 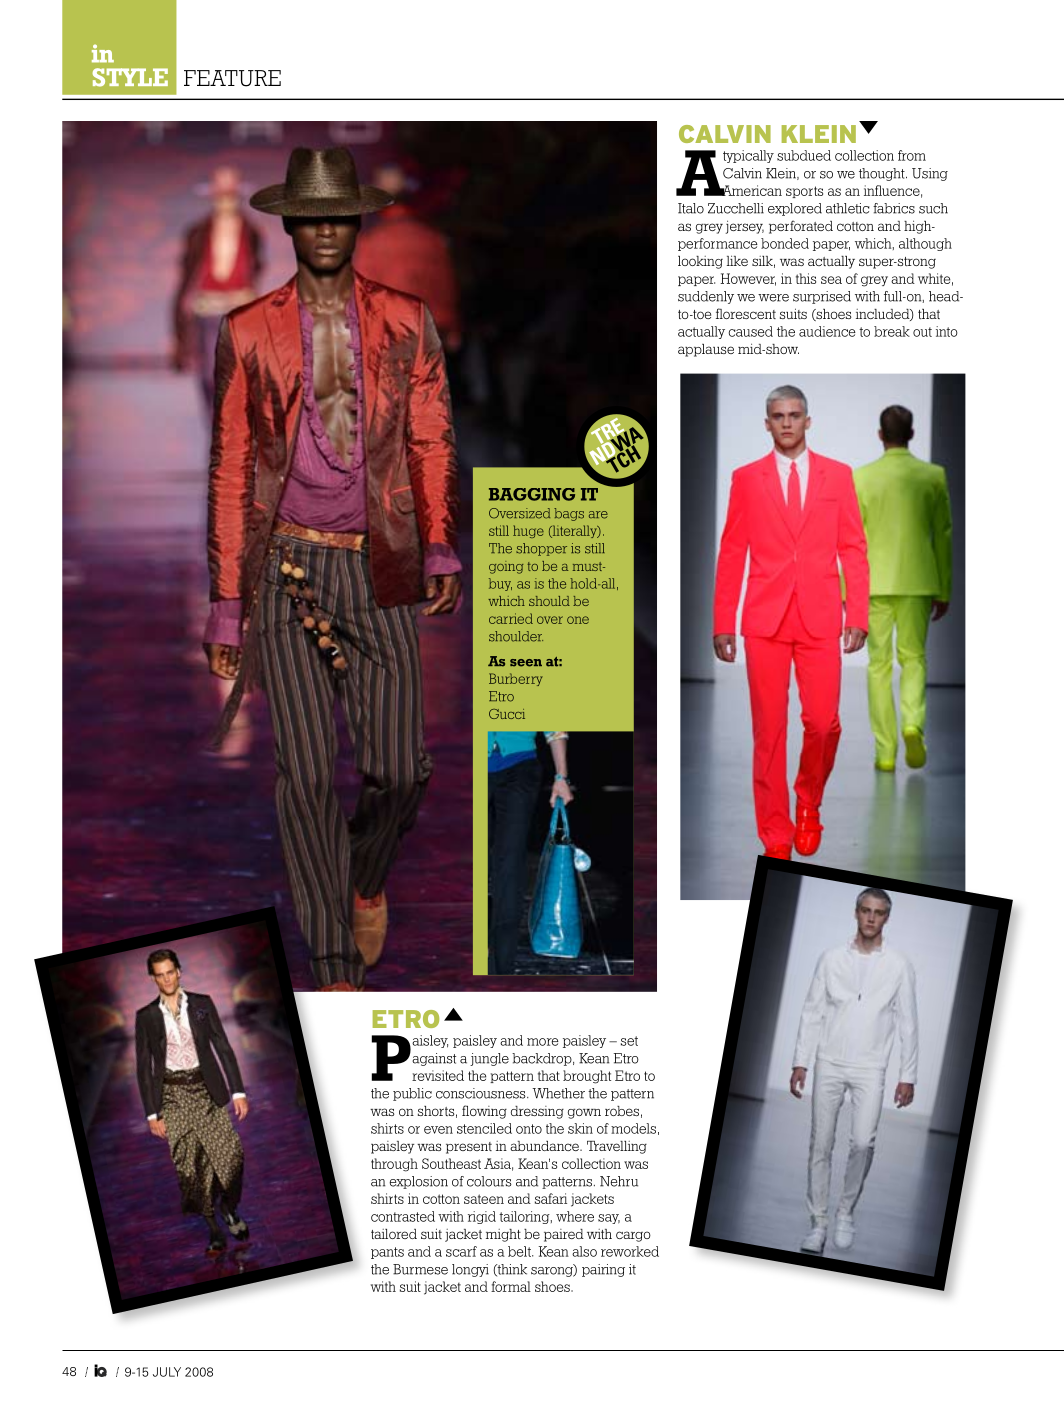 What do you see at coordinates (543, 1042) in the screenshot?
I see `more` at bounding box center [543, 1042].
